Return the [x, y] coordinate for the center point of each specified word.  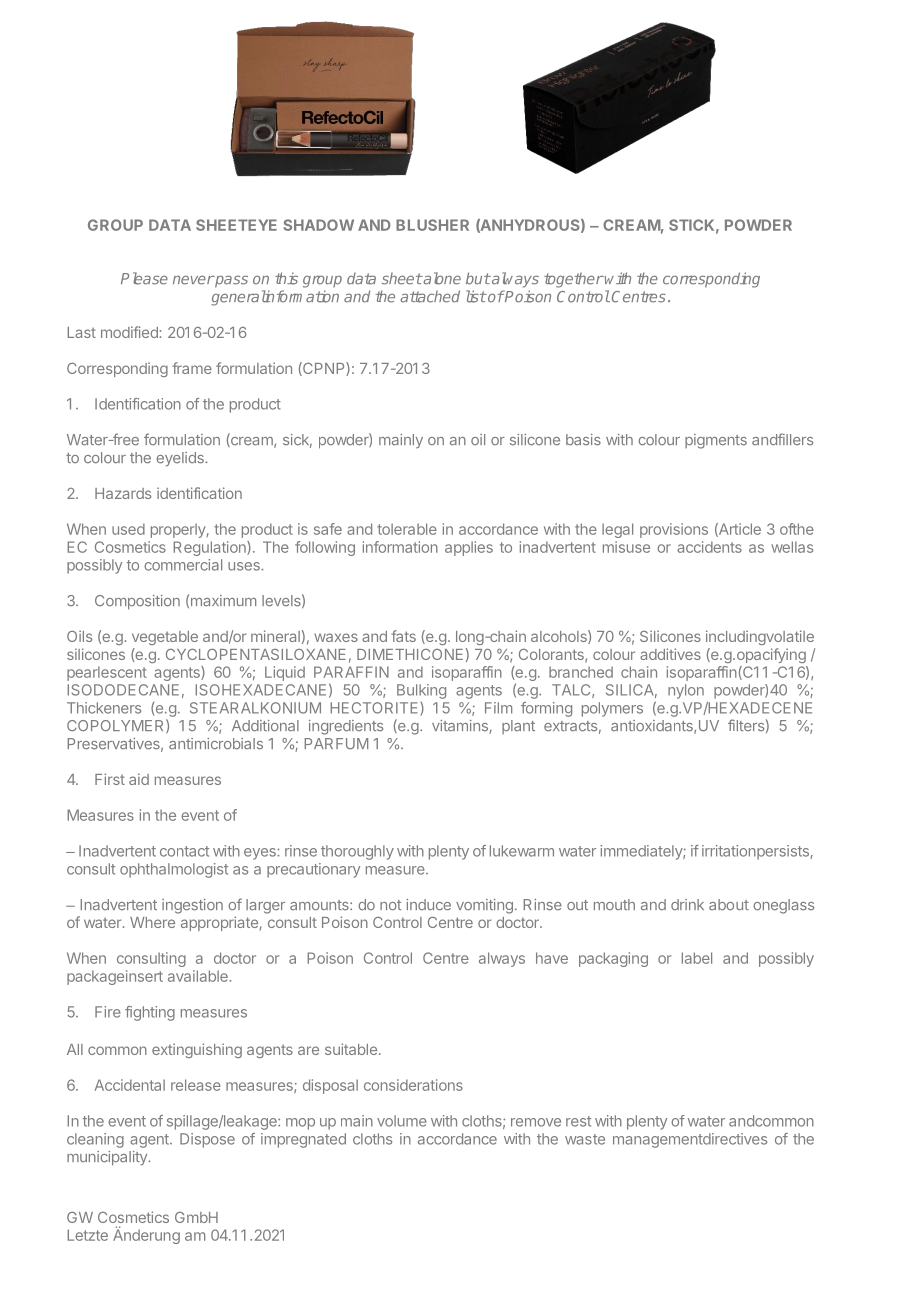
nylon [686, 691]
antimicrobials [216, 744]
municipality [108, 1158]
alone [441, 278]
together [574, 280]
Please [144, 278]
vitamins [461, 727]
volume [402, 1121]
